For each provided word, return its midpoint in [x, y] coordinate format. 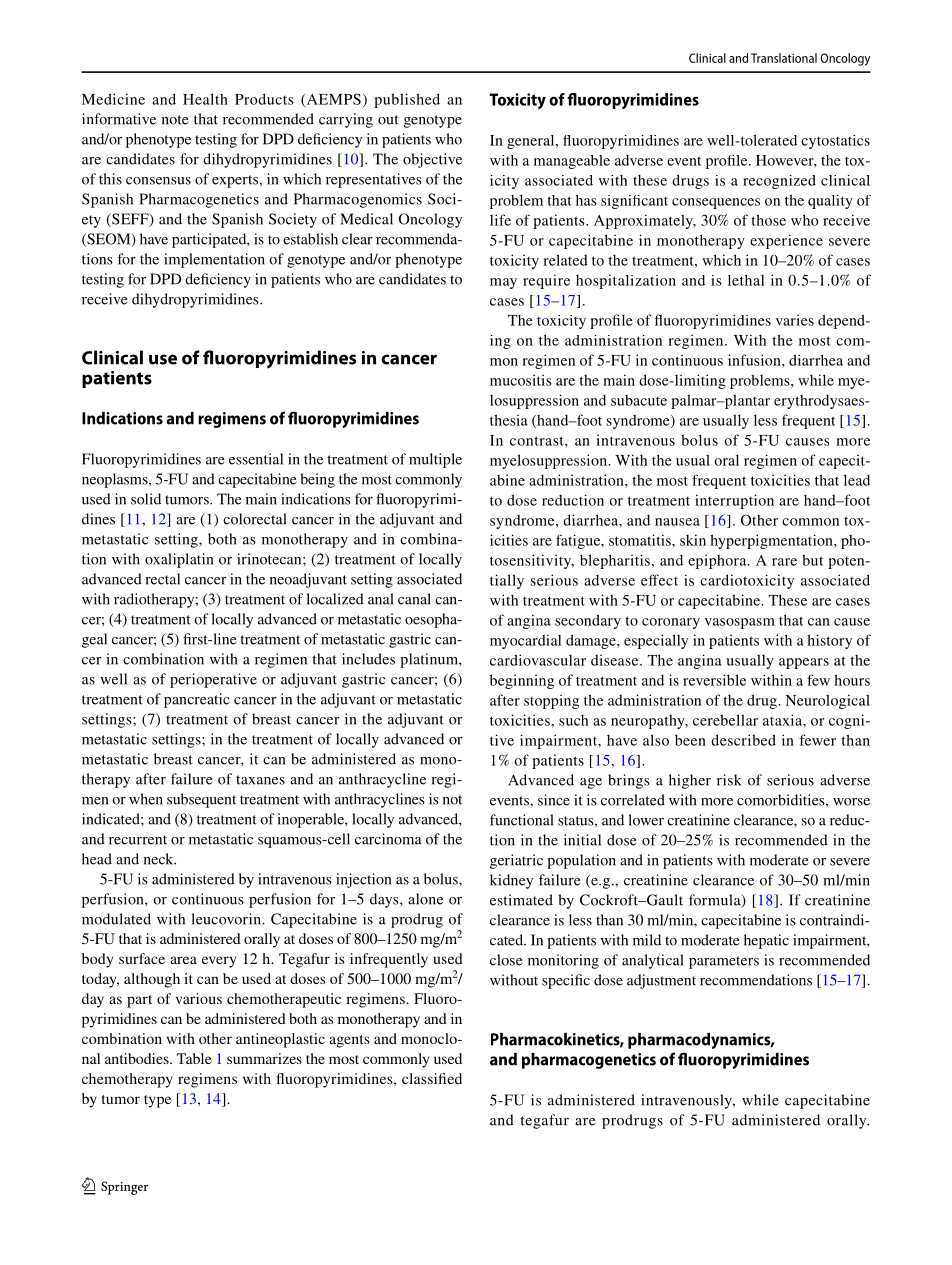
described [743, 740]
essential [256, 459]
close [506, 960]
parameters [724, 962]
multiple [435, 460]
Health [205, 99]
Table [194, 1058]
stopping [551, 701]
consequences [716, 203]
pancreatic [197, 700]
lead [857, 480]
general [532, 142]
